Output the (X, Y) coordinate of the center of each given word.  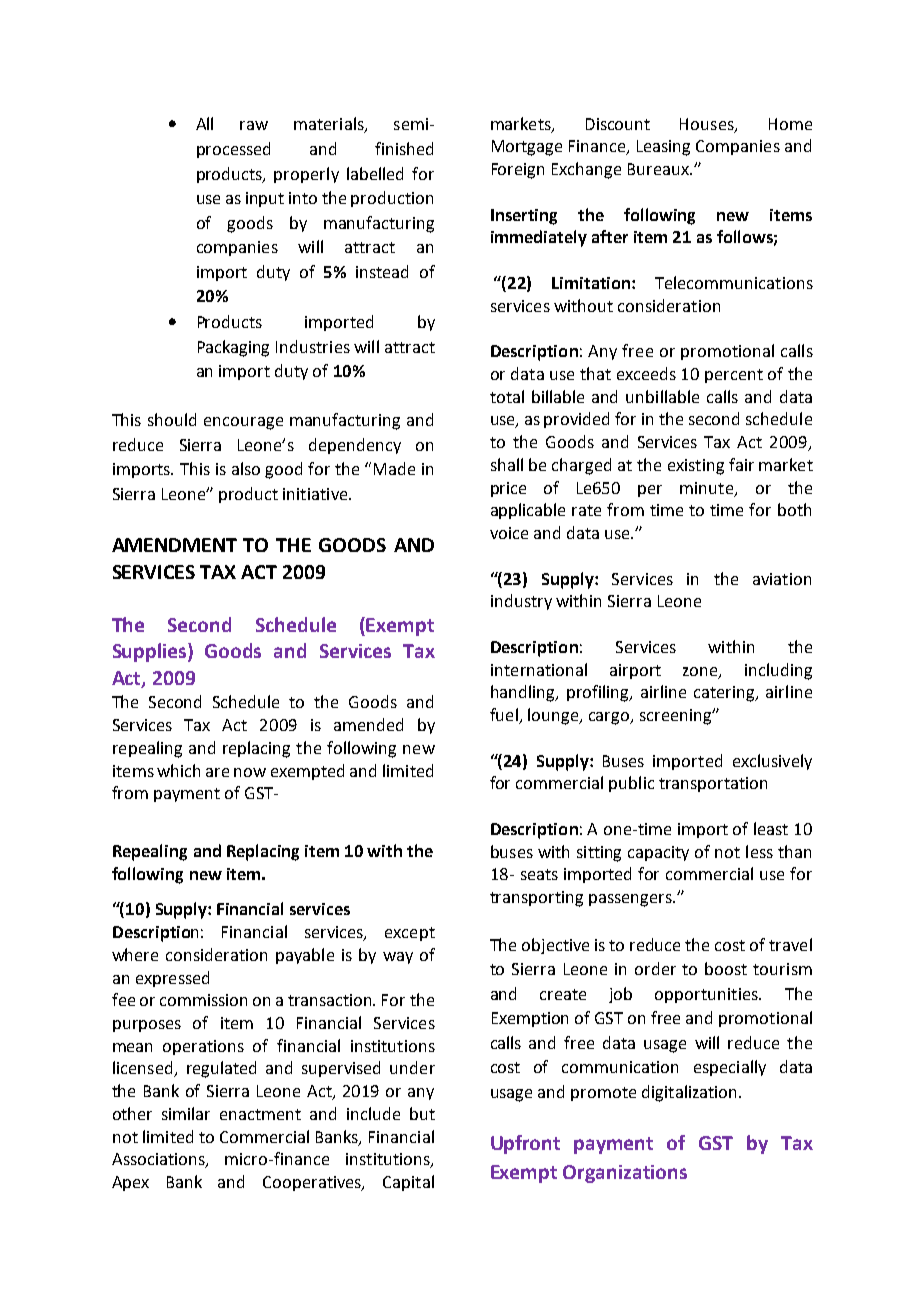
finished (404, 148)
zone (701, 672)
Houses (708, 125)
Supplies (151, 652)
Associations (159, 1160)
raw (254, 125)
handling (524, 693)
